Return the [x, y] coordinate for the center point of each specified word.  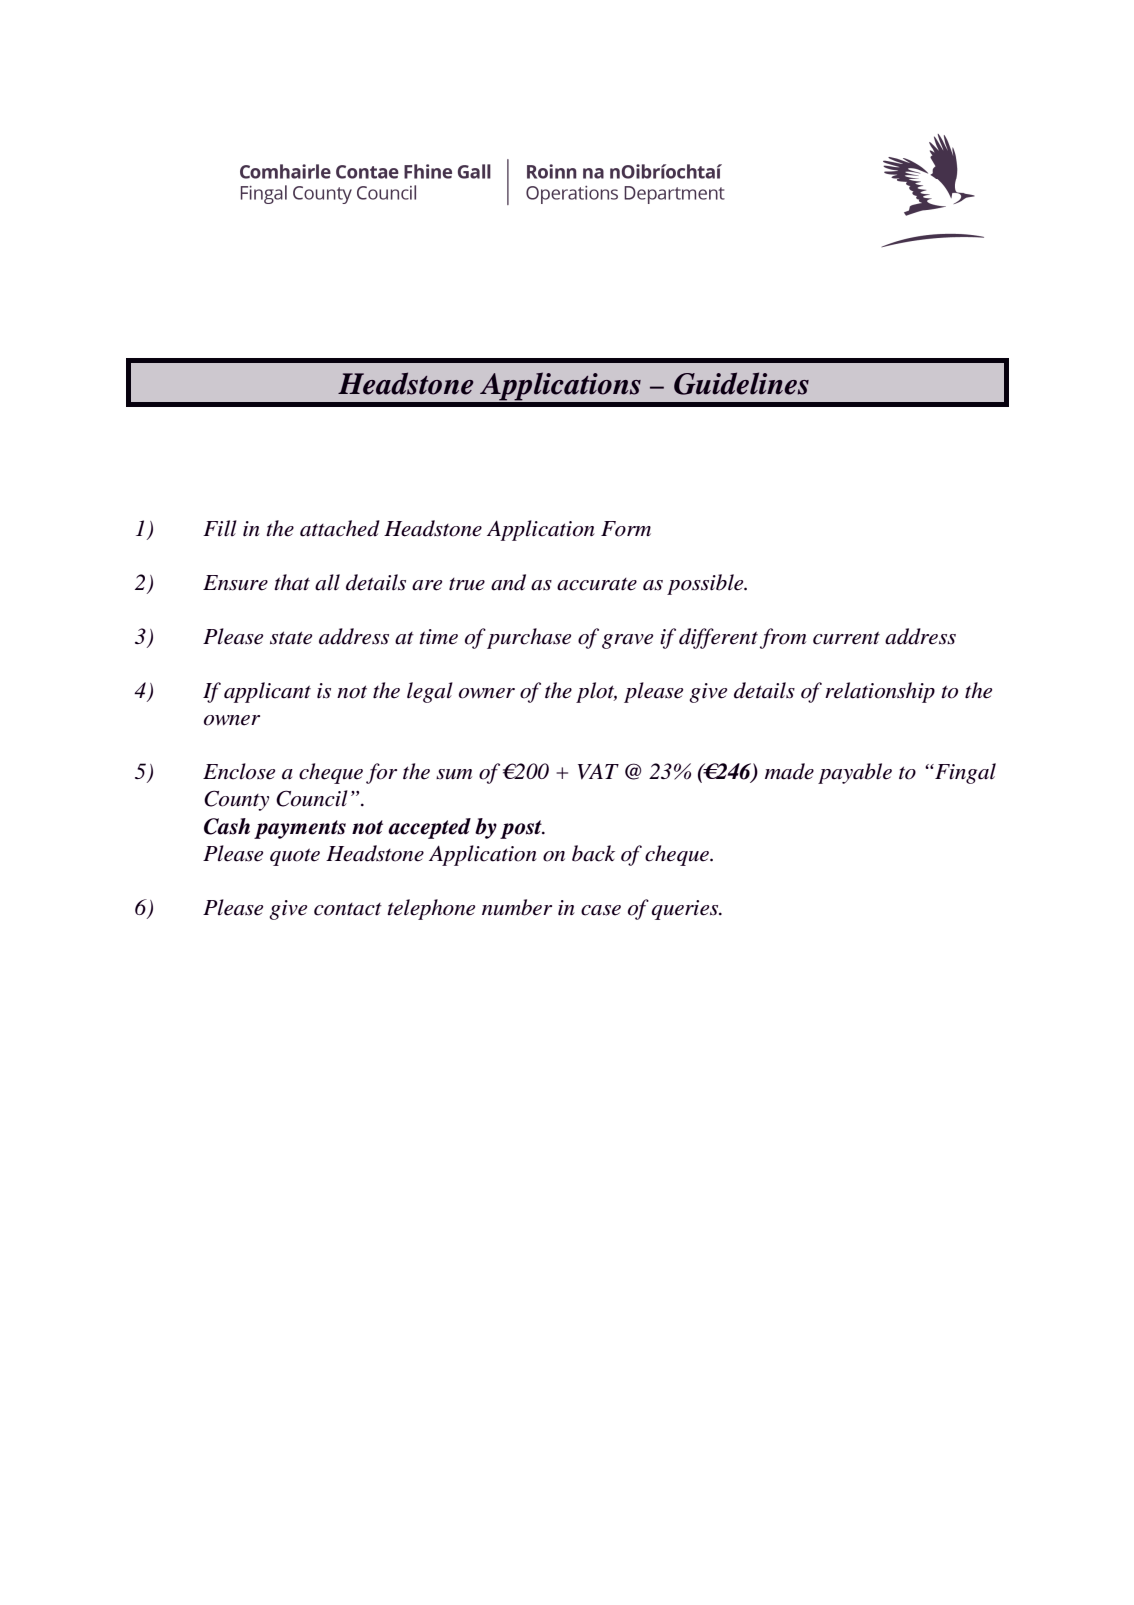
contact [348, 909]
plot [596, 692]
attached [340, 528]
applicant [267, 692]
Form [626, 529]
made [789, 771]
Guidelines [741, 383]
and [508, 582]
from [783, 638]
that [292, 582]
